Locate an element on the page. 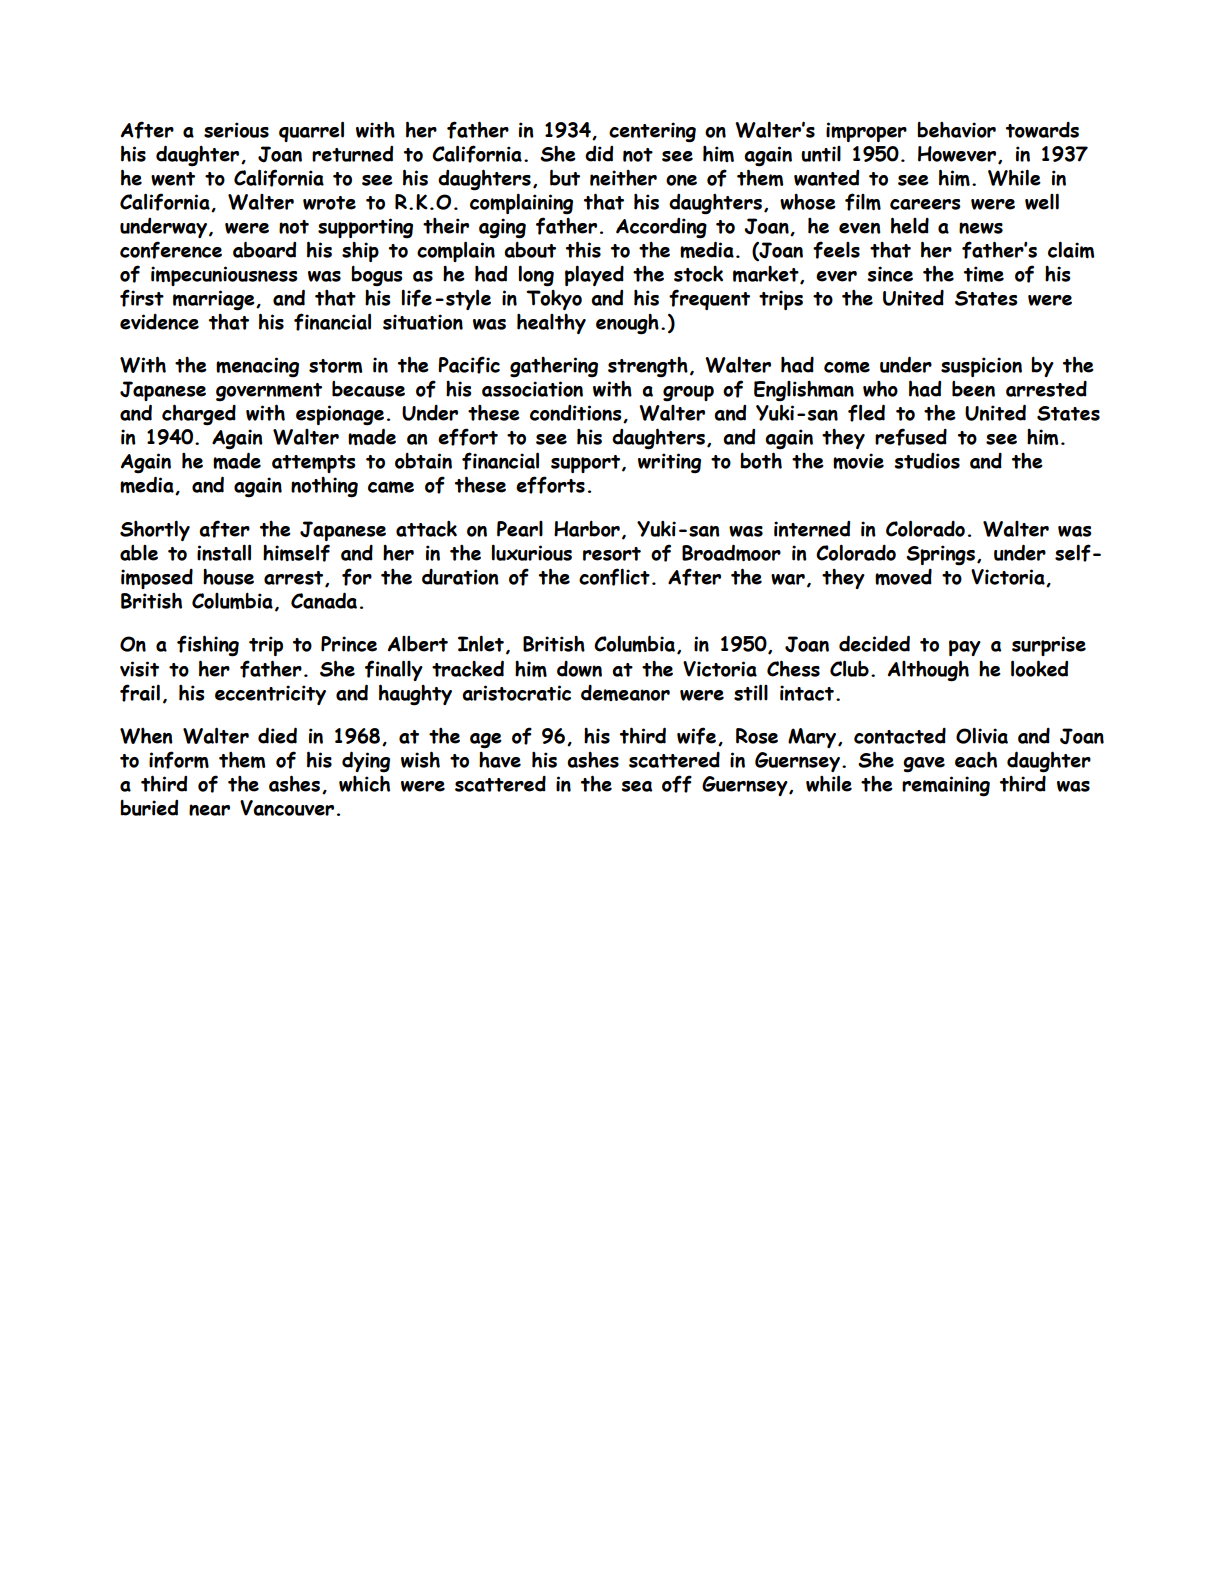 The image size is (1225, 1585). install is located at coordinates (224, 552).
